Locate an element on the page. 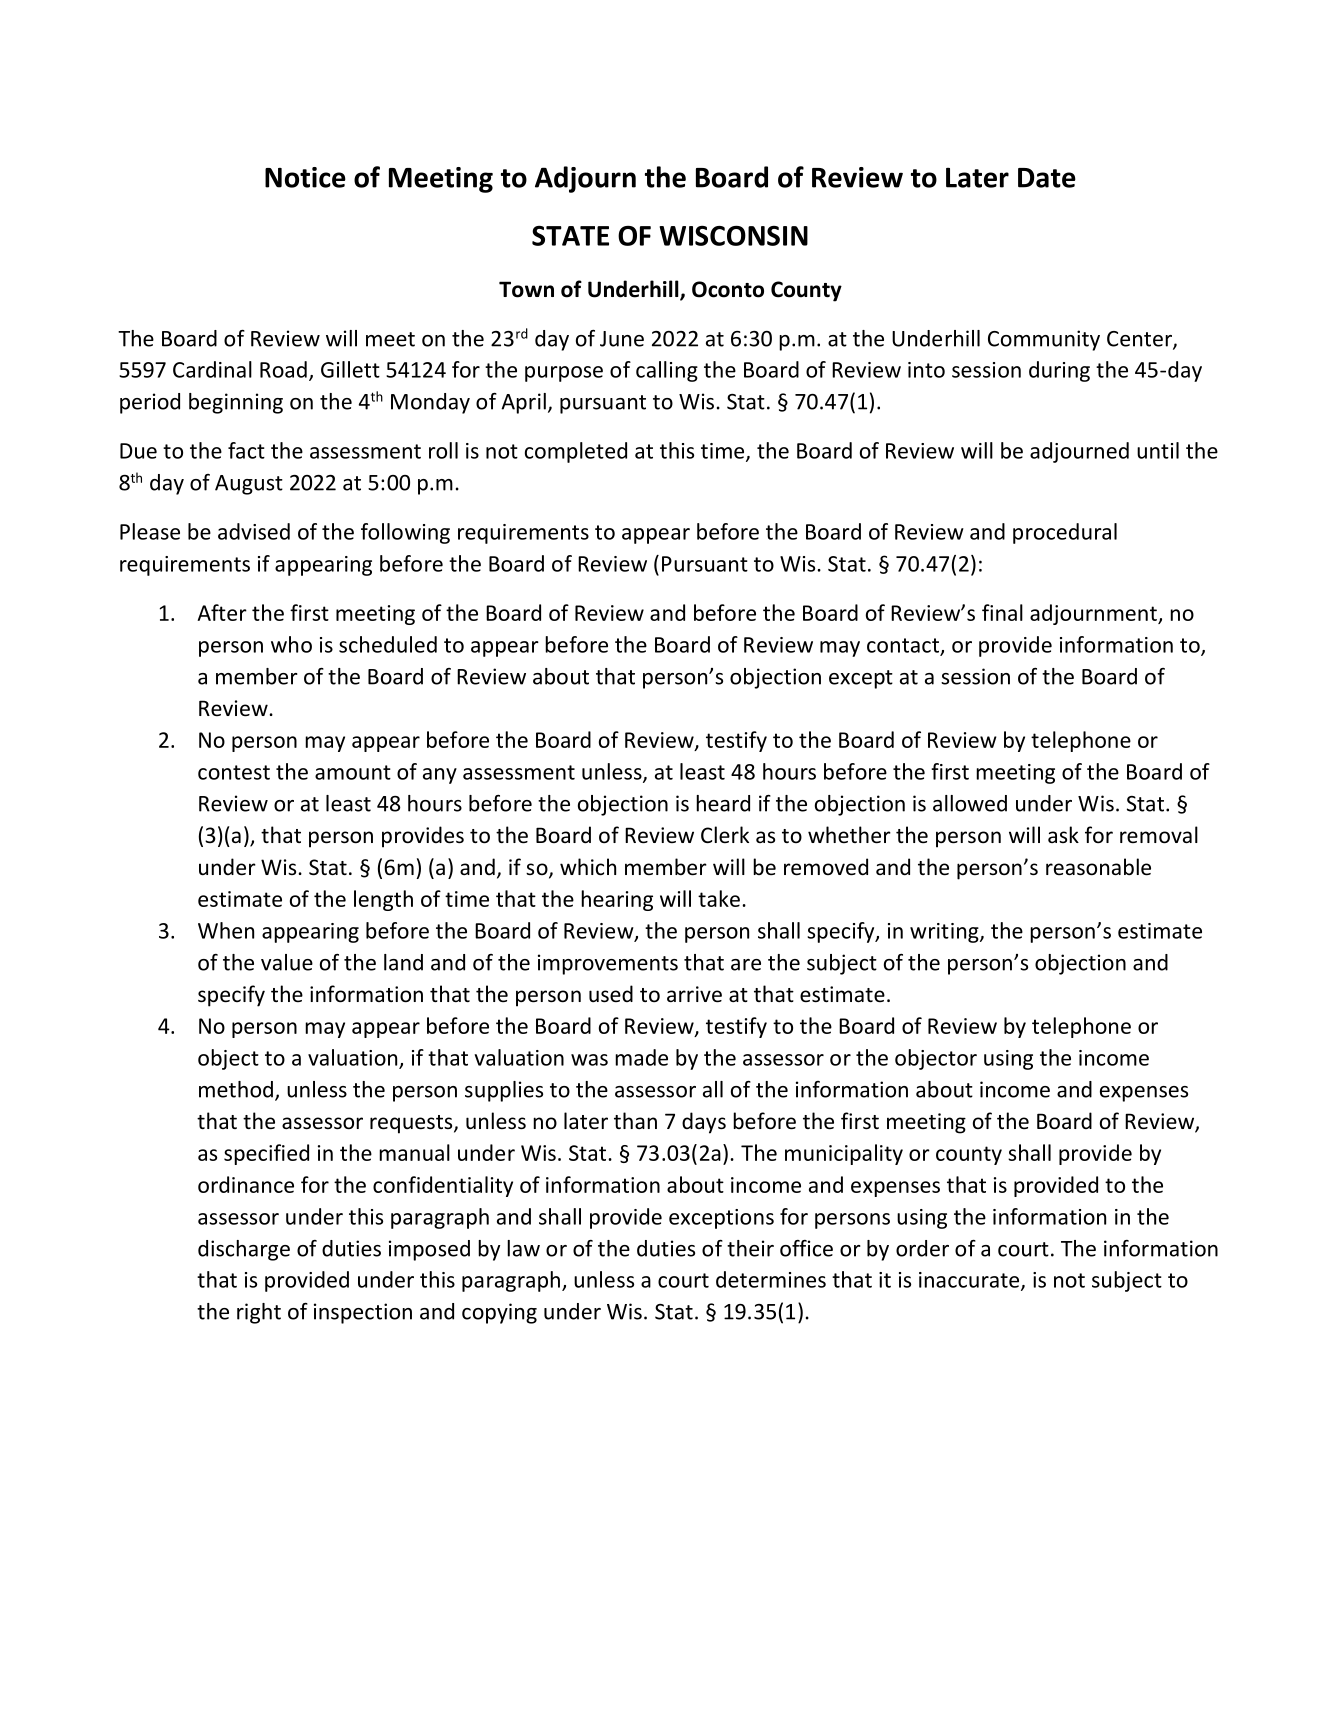 The image size is (1341, 1735). Notice is located at coordinates (305, 177).
